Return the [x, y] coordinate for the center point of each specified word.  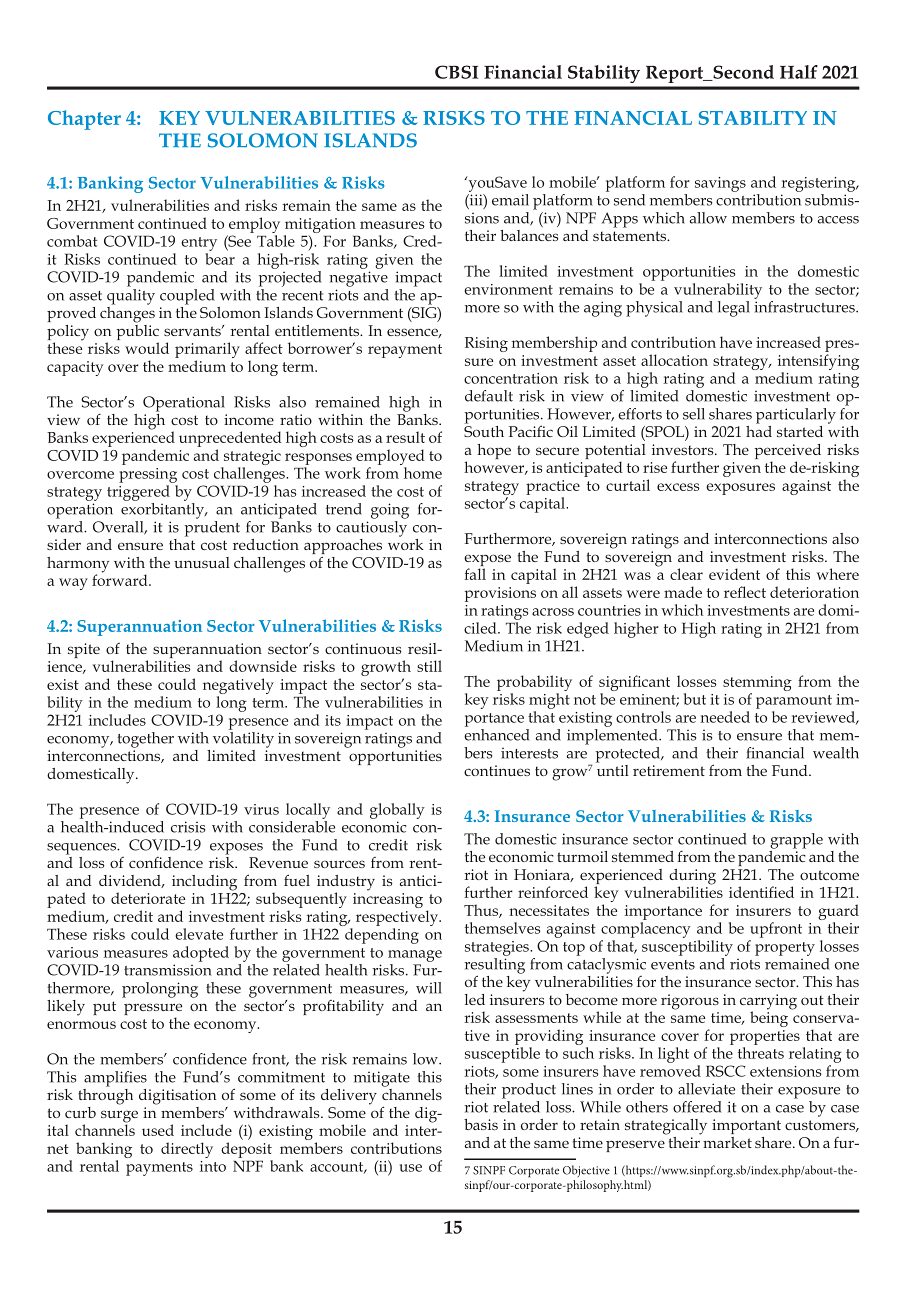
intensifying [818, 362]
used [158, 1130]
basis [481, 1124]
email [510, 200]
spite [84, 650]
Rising [486, 344]
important [746, 1126]
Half [799, 72]
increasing [388, 900]
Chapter [84, 120]
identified [761, 892]
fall [475, 574]
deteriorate [148, 898]
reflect [745, 592]
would [147, 348]
